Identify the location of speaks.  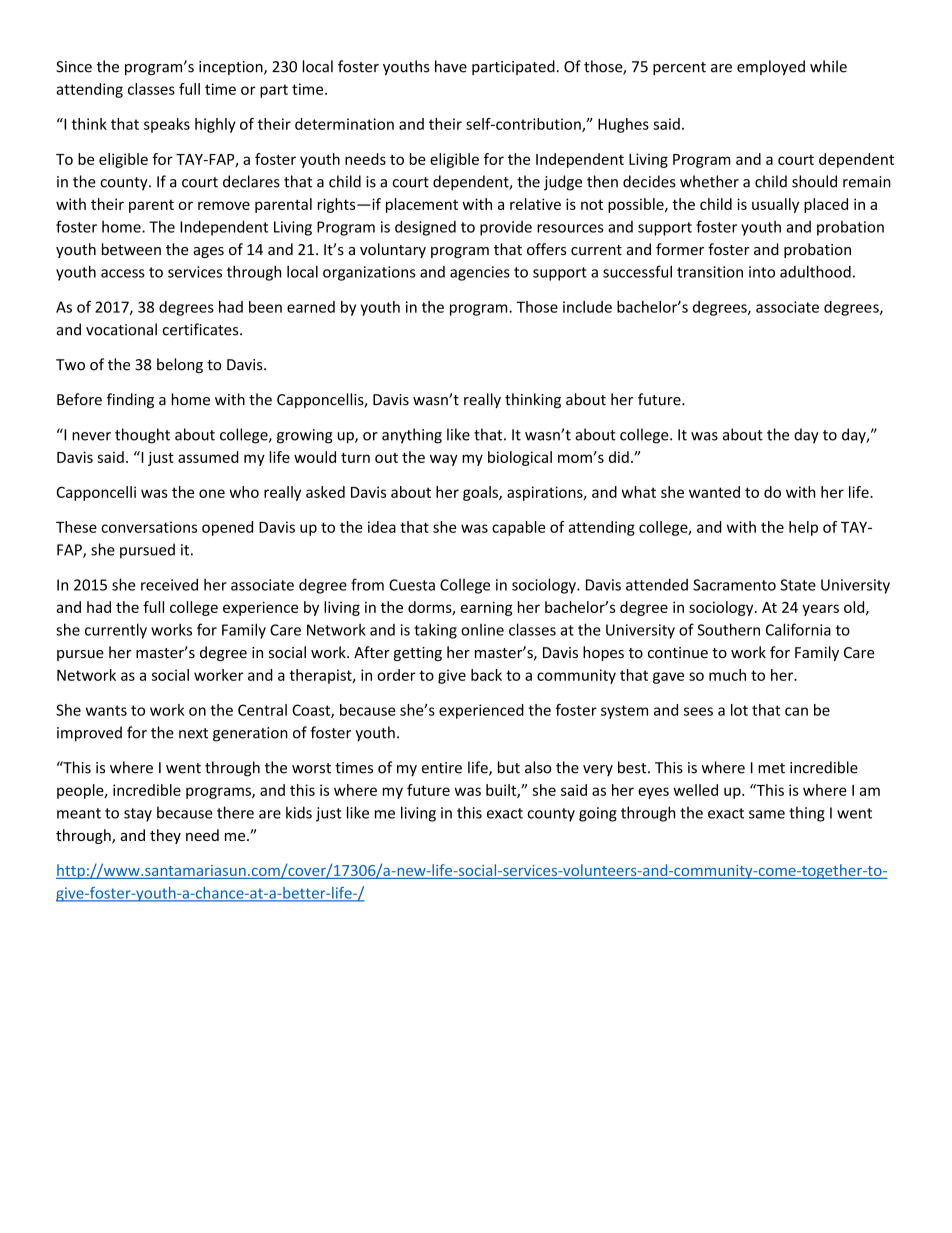
(167, 125).
